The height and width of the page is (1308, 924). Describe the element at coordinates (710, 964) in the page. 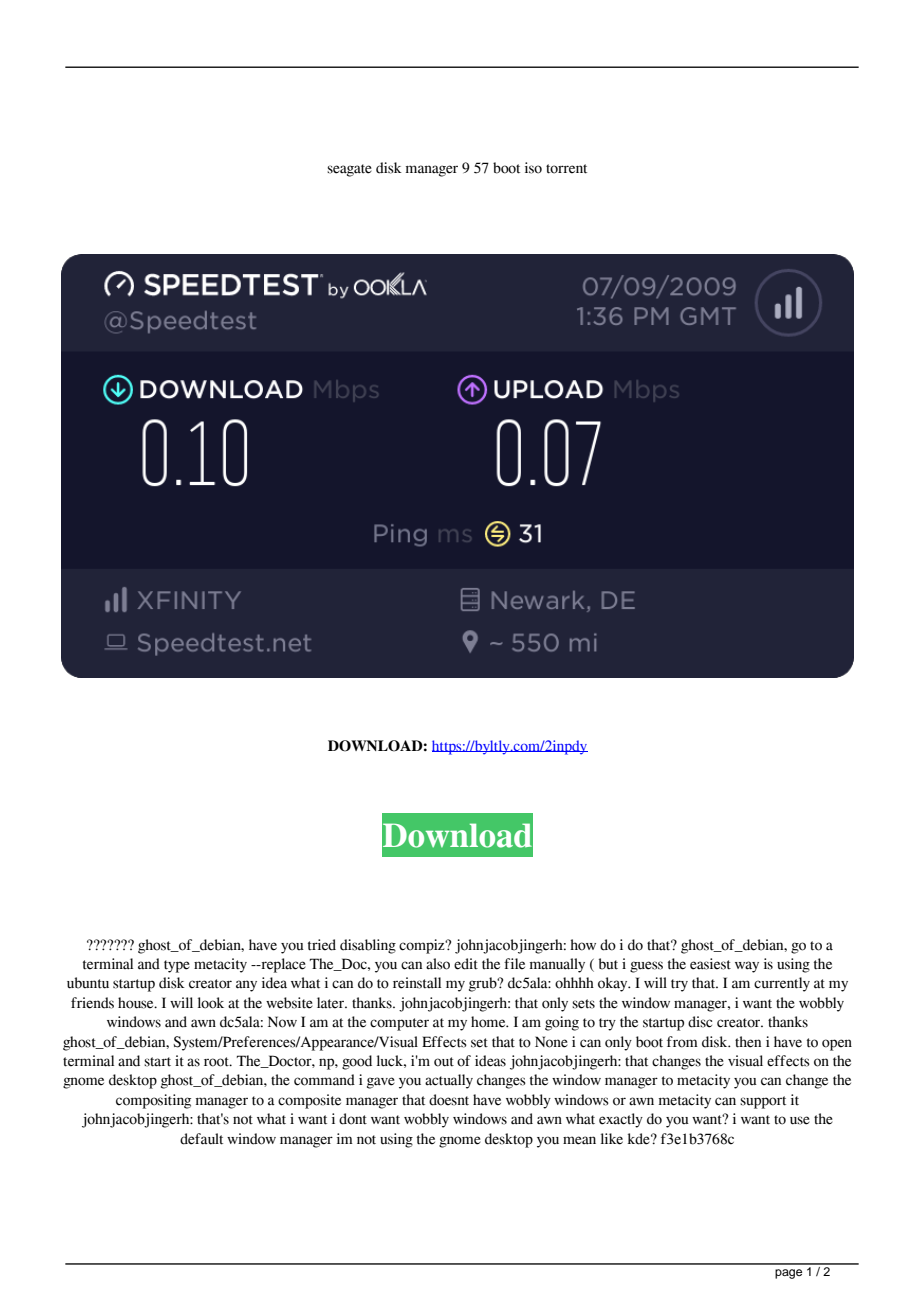

I see `easiest` at that location.
